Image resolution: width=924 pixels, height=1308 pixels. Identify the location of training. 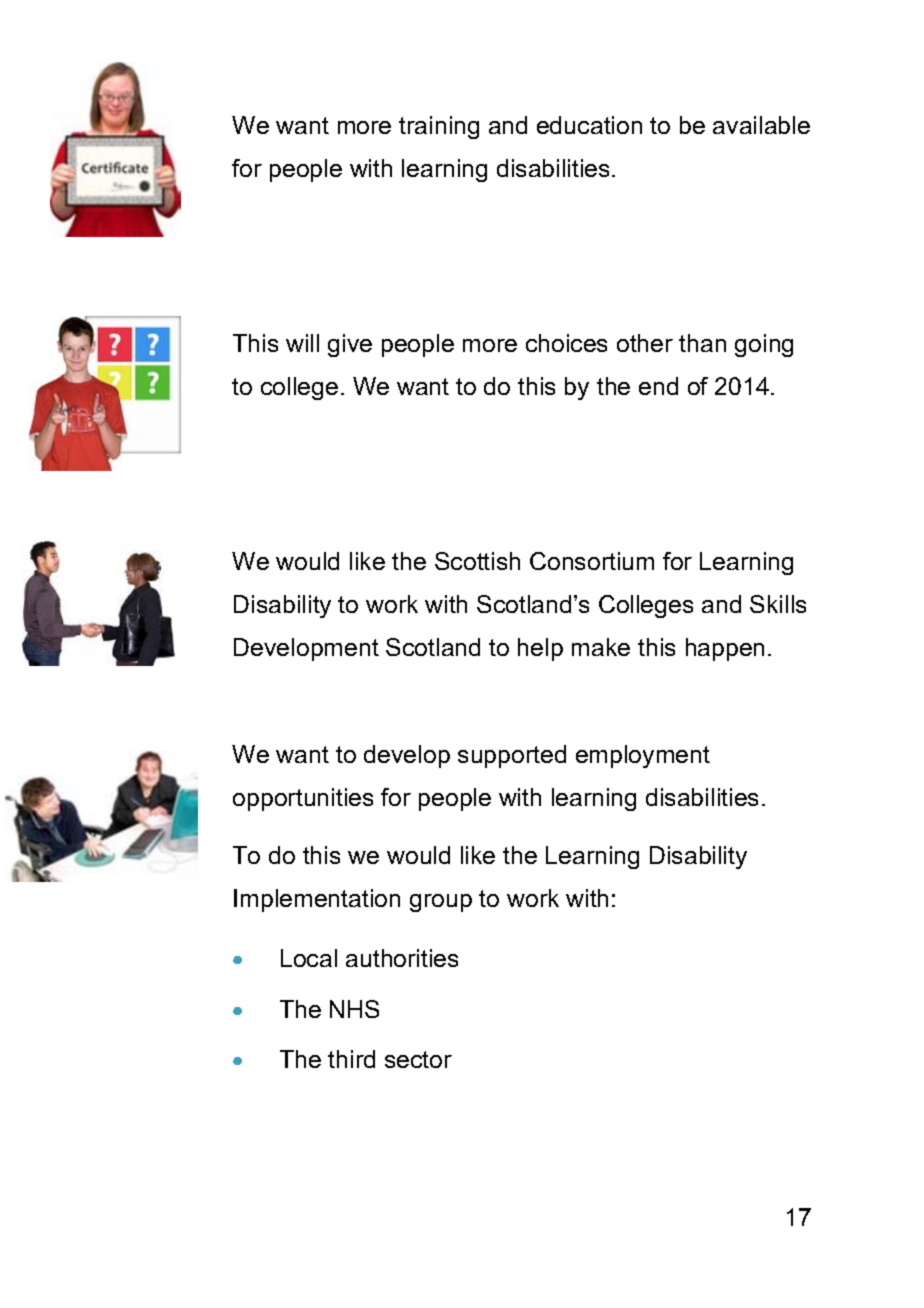
(439, 127).
